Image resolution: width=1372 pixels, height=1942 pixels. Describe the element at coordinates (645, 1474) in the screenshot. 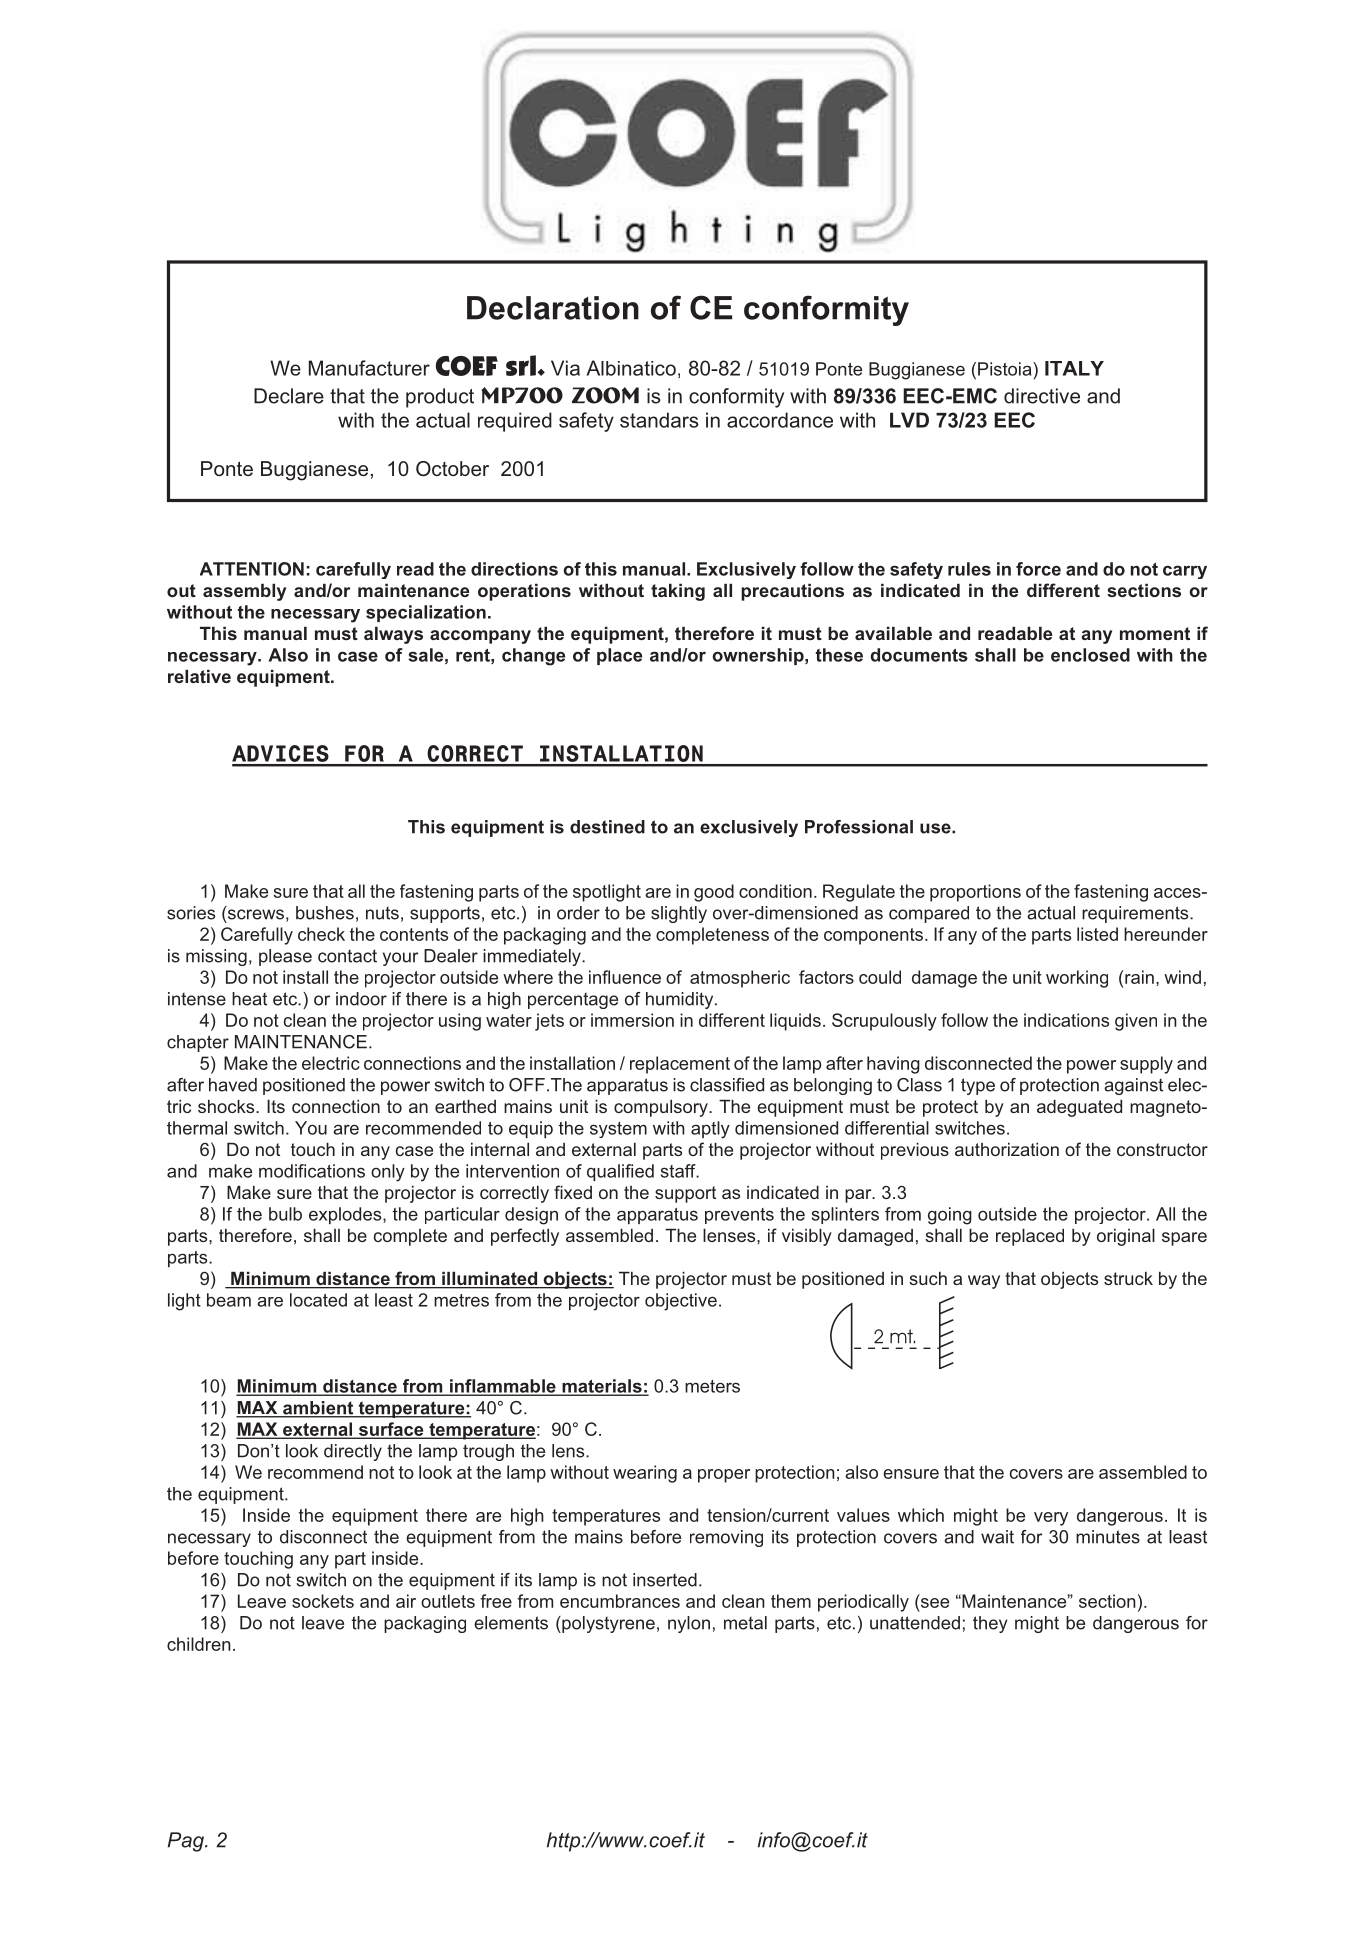

I see `wearing` at that location.
